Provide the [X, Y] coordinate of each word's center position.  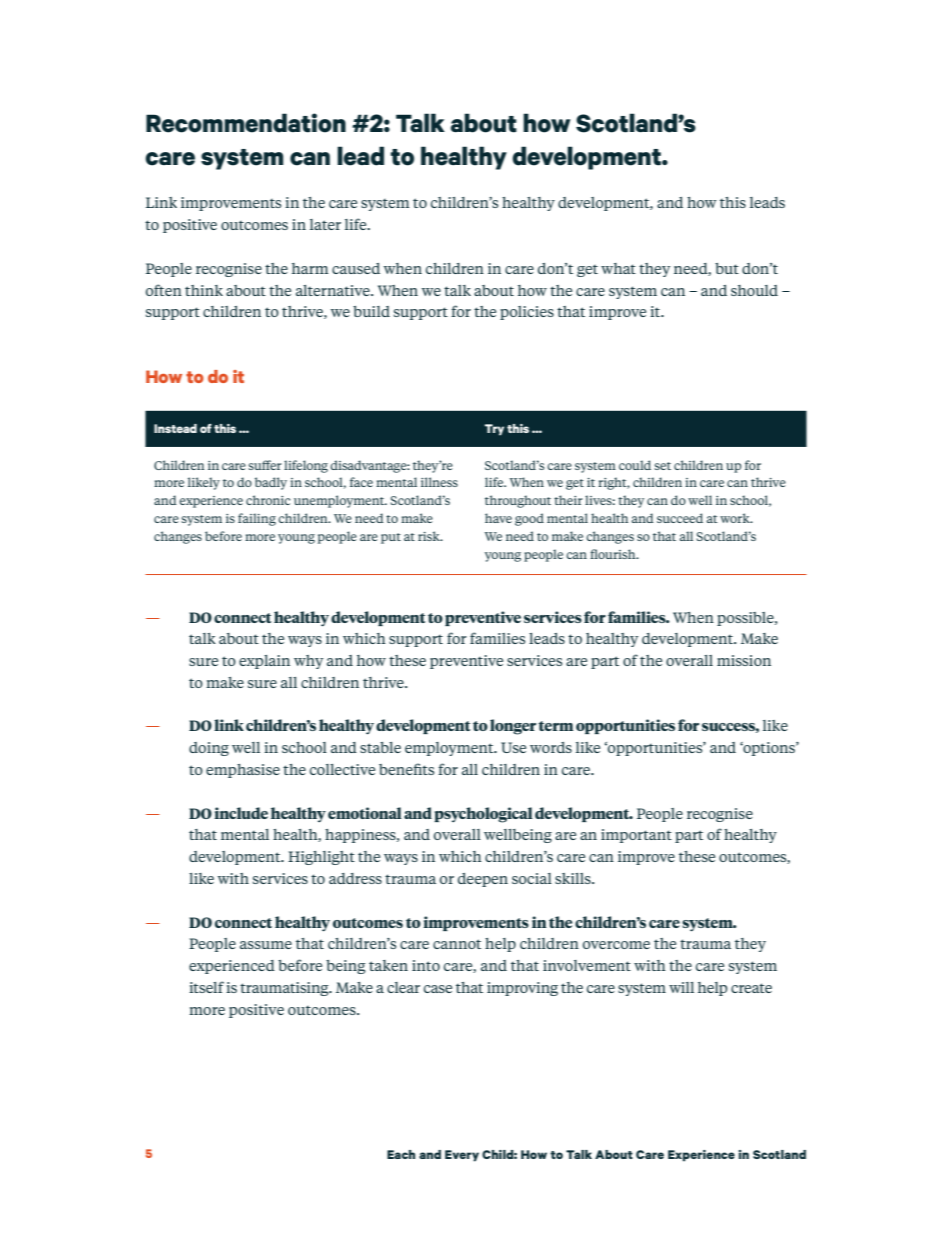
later [325, 224]
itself [206, 987]
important [636, 836]
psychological [483, 815]
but [727, 268]
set [662, 466]
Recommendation [246, 123]
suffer [265, 465]
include [241, 813]
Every [462, 1156]
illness [439, 482]
